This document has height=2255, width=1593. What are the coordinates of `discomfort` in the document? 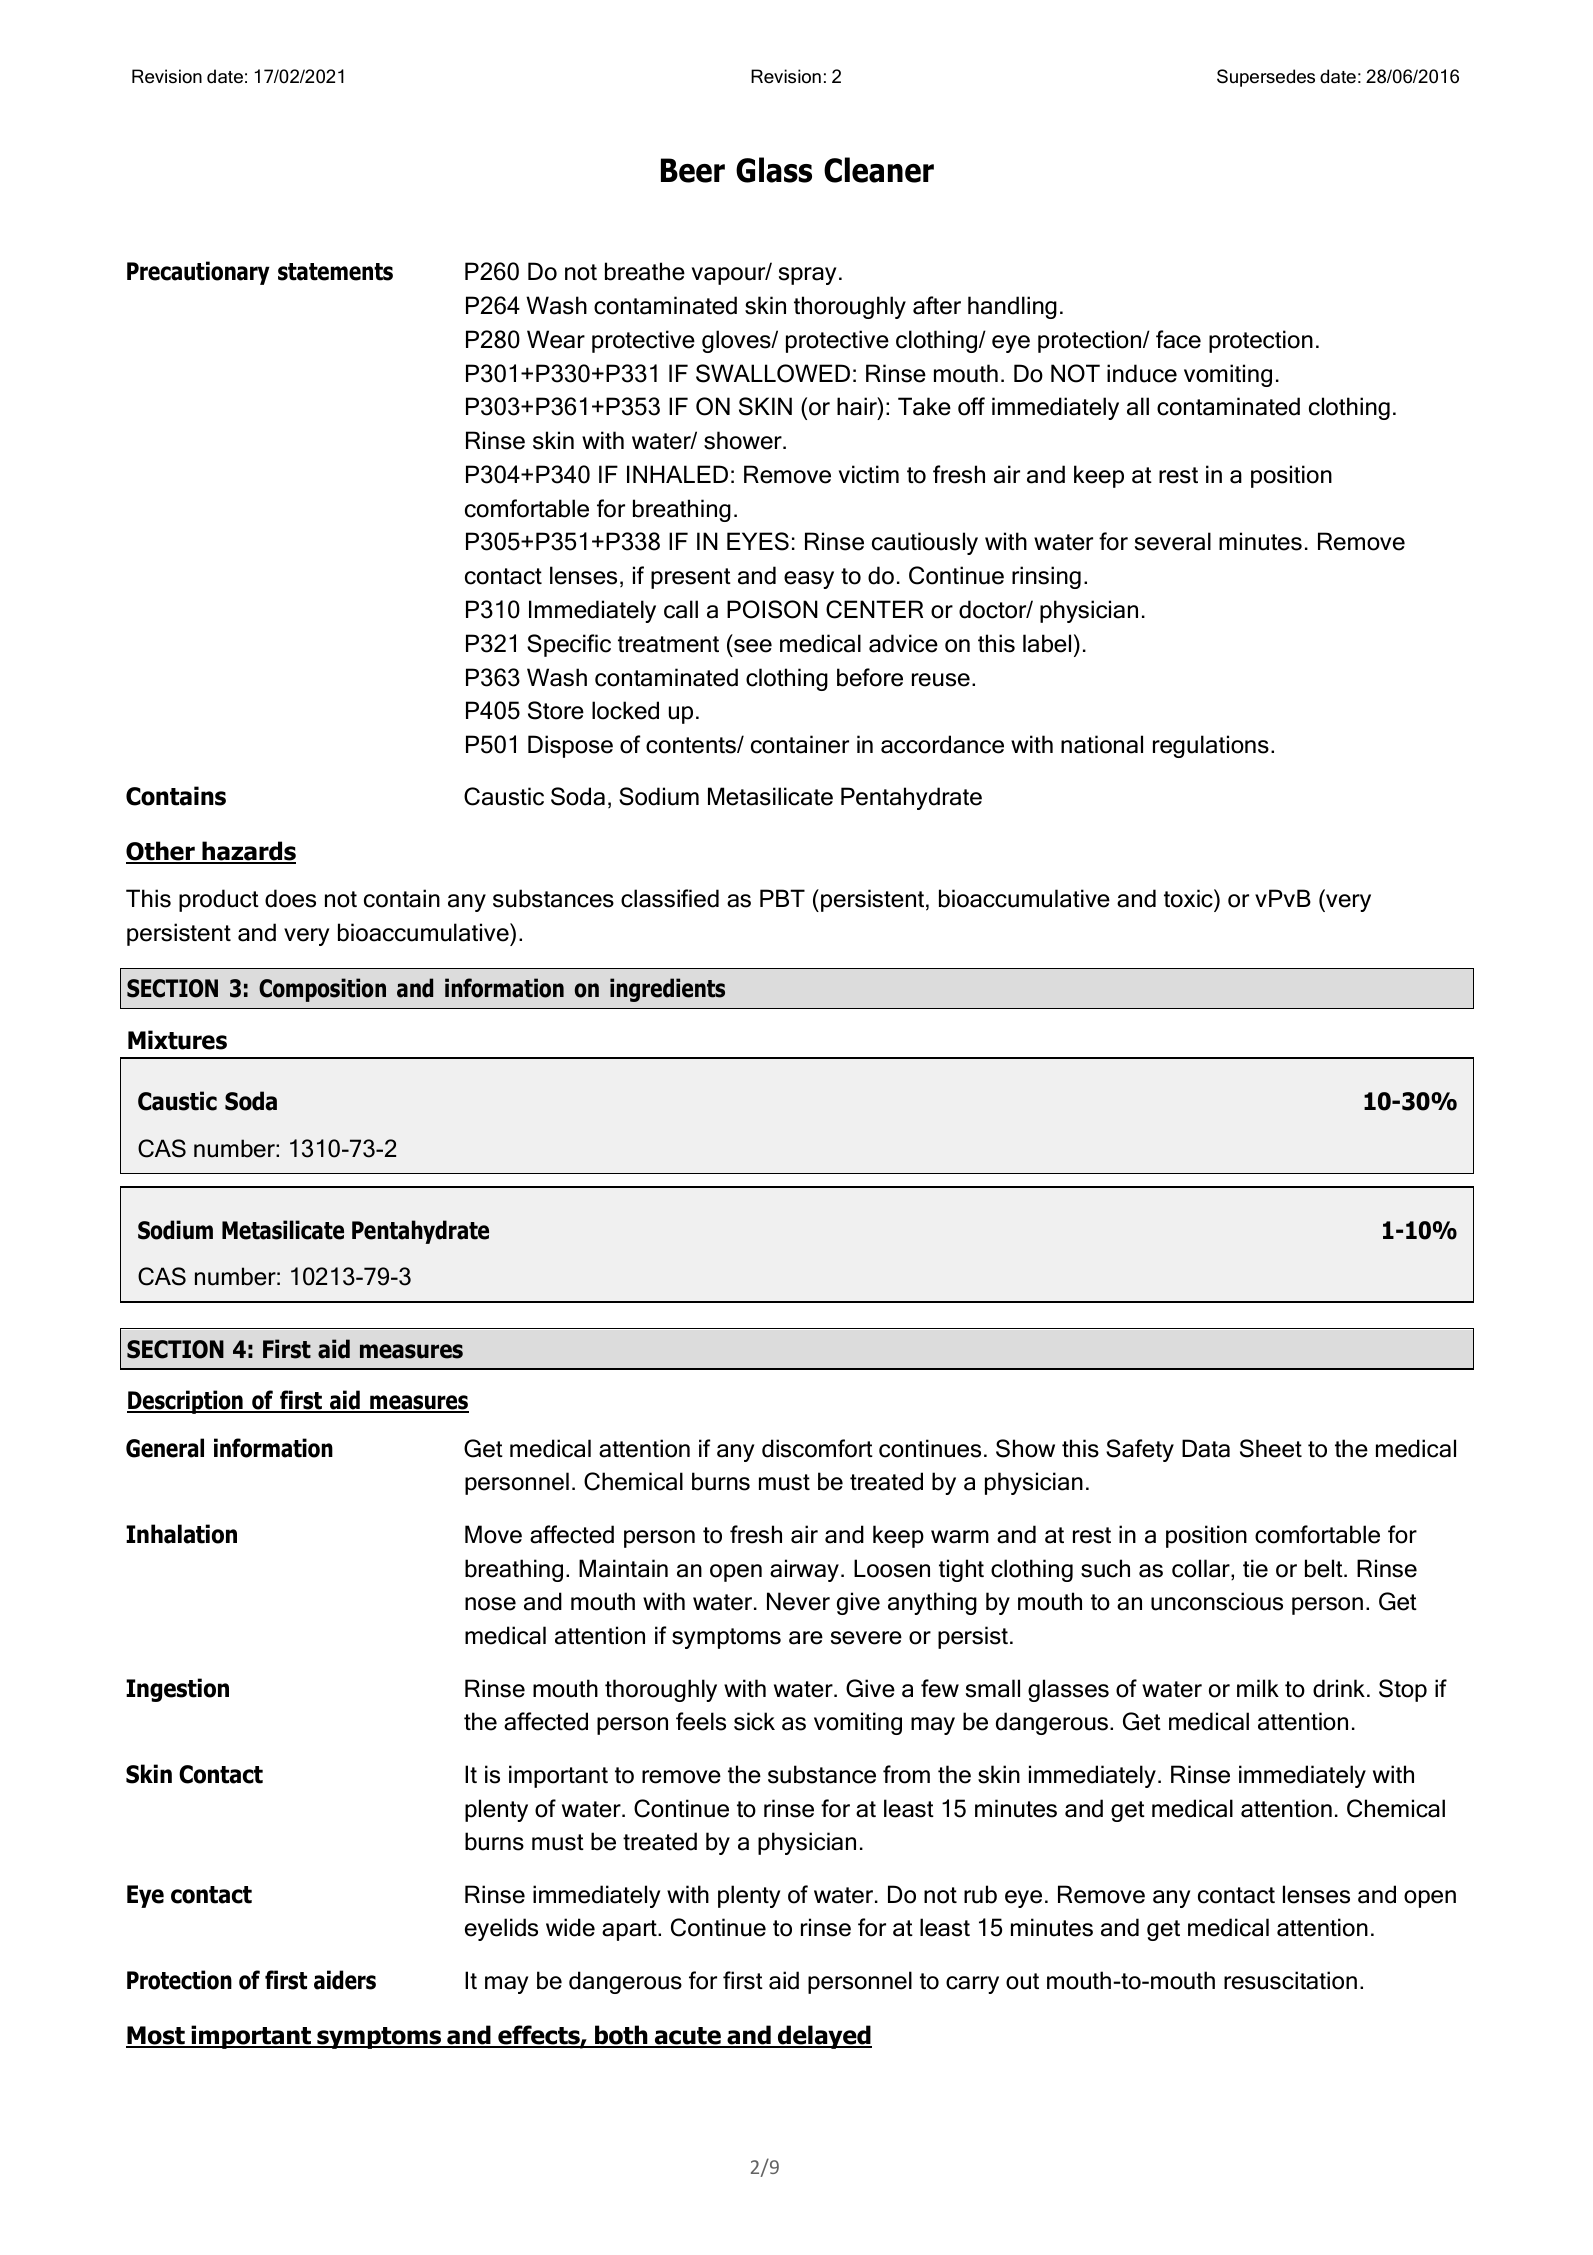 It's located at (817, 1448).
